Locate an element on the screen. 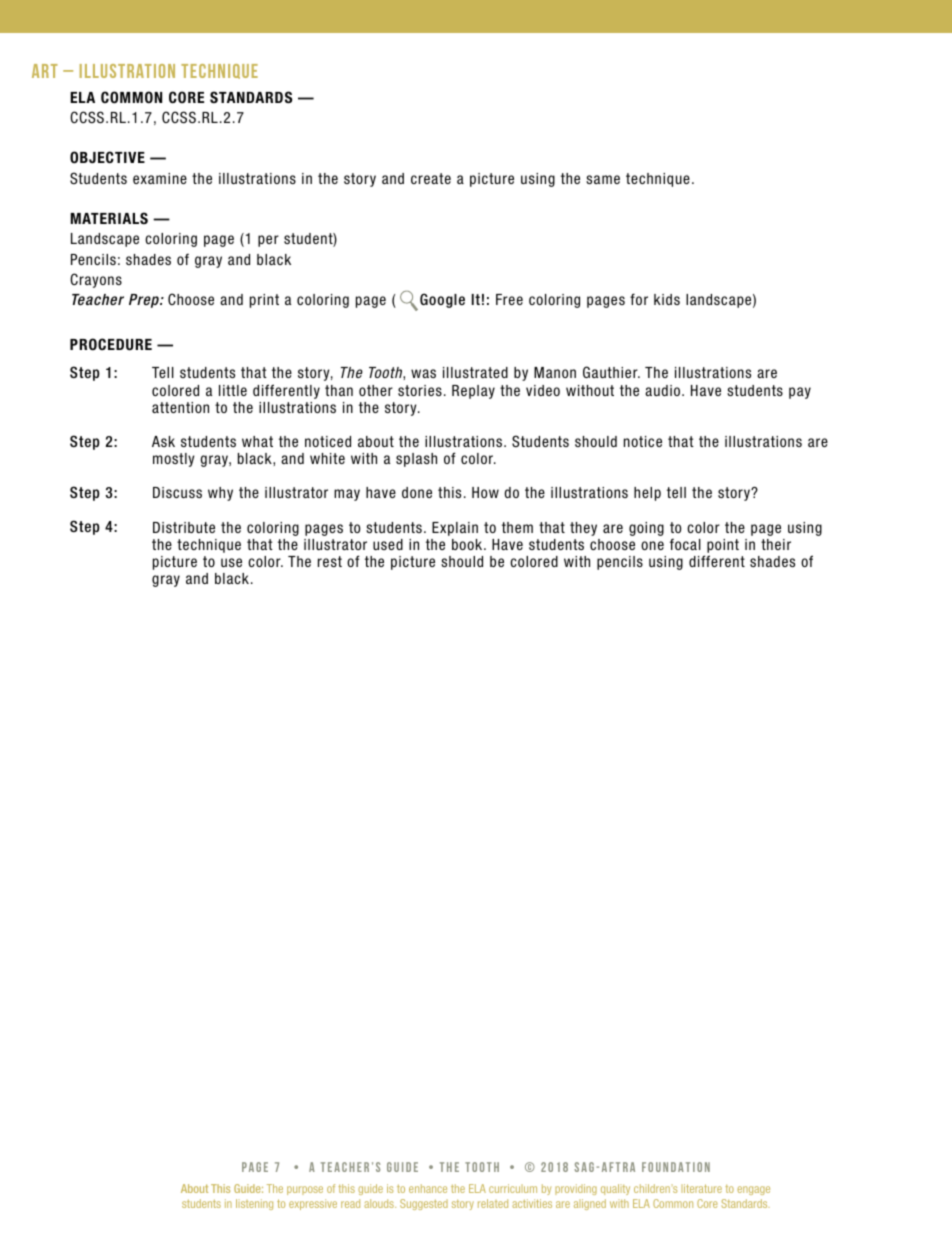 This screenshot has height=1233, width=952. enhance is located at coordinates (428, 1188).
